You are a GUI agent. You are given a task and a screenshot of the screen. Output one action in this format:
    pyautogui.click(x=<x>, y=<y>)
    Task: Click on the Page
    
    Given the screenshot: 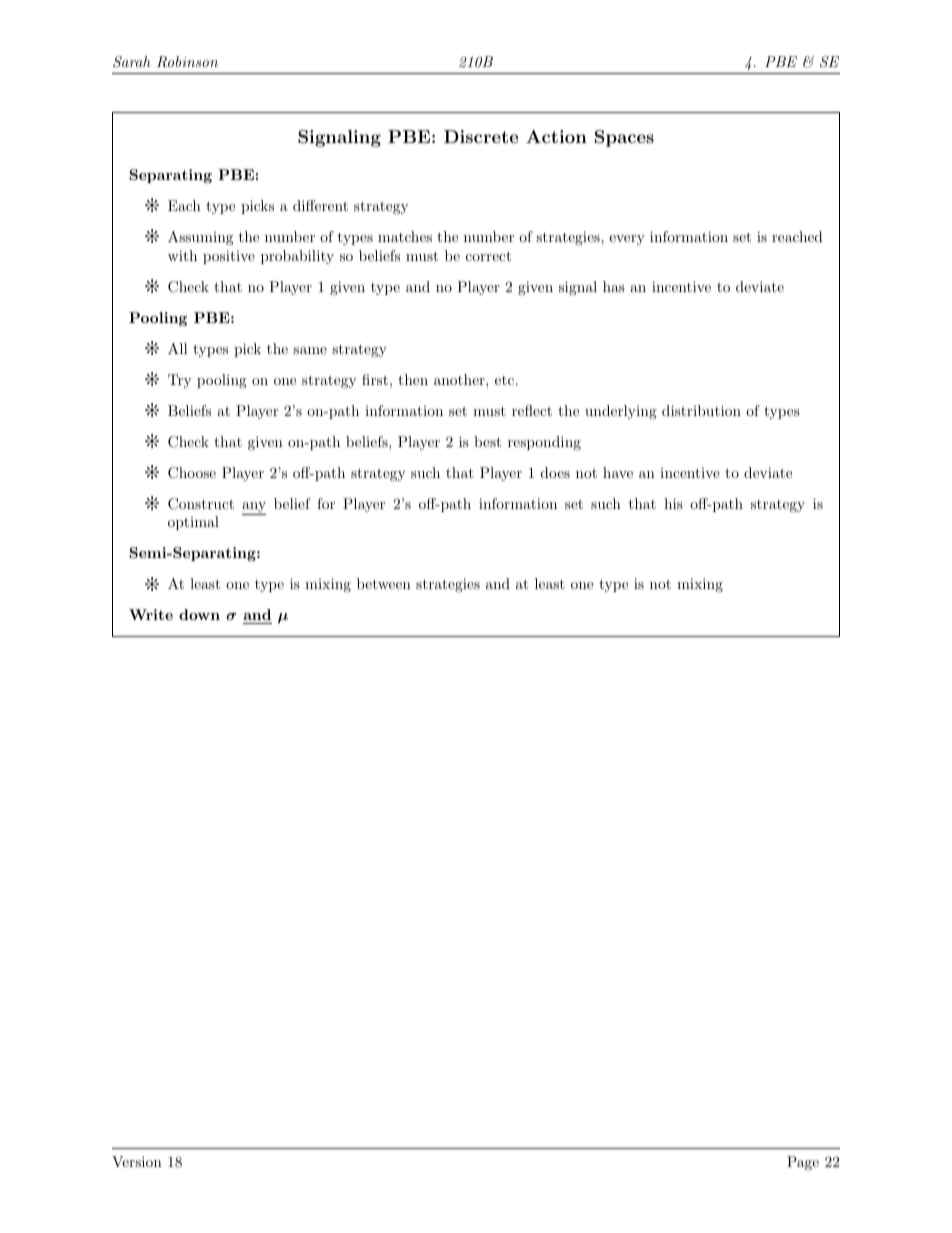 What is the action you would take?
    pyautogui.click(x=803, y=1163)
